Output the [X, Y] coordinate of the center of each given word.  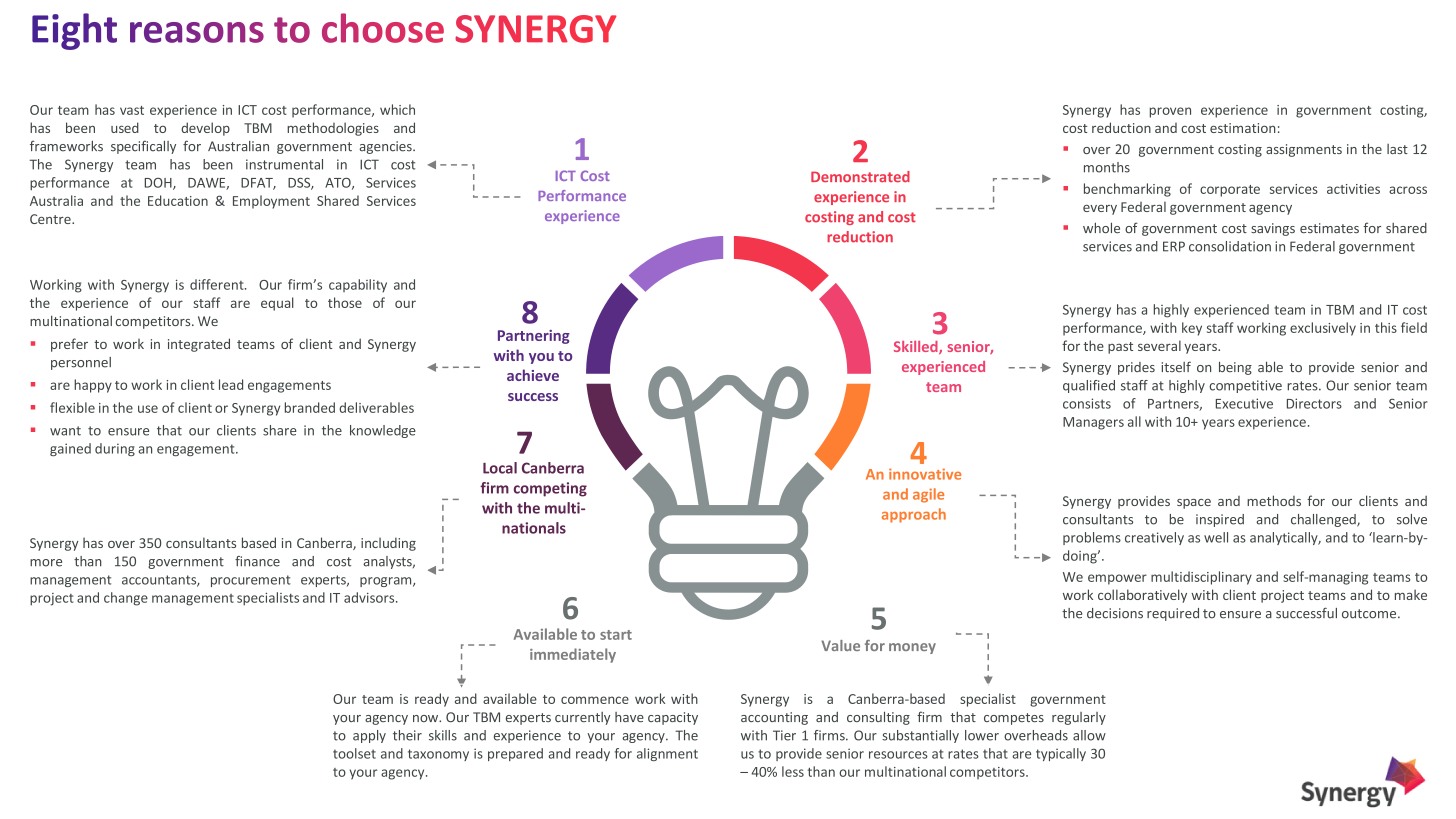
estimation [1242, 128]
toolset [354, 753]
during [115, 449]
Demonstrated [860, 176]
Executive [1244, 403]
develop [205, 129]
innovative [925, 474]
